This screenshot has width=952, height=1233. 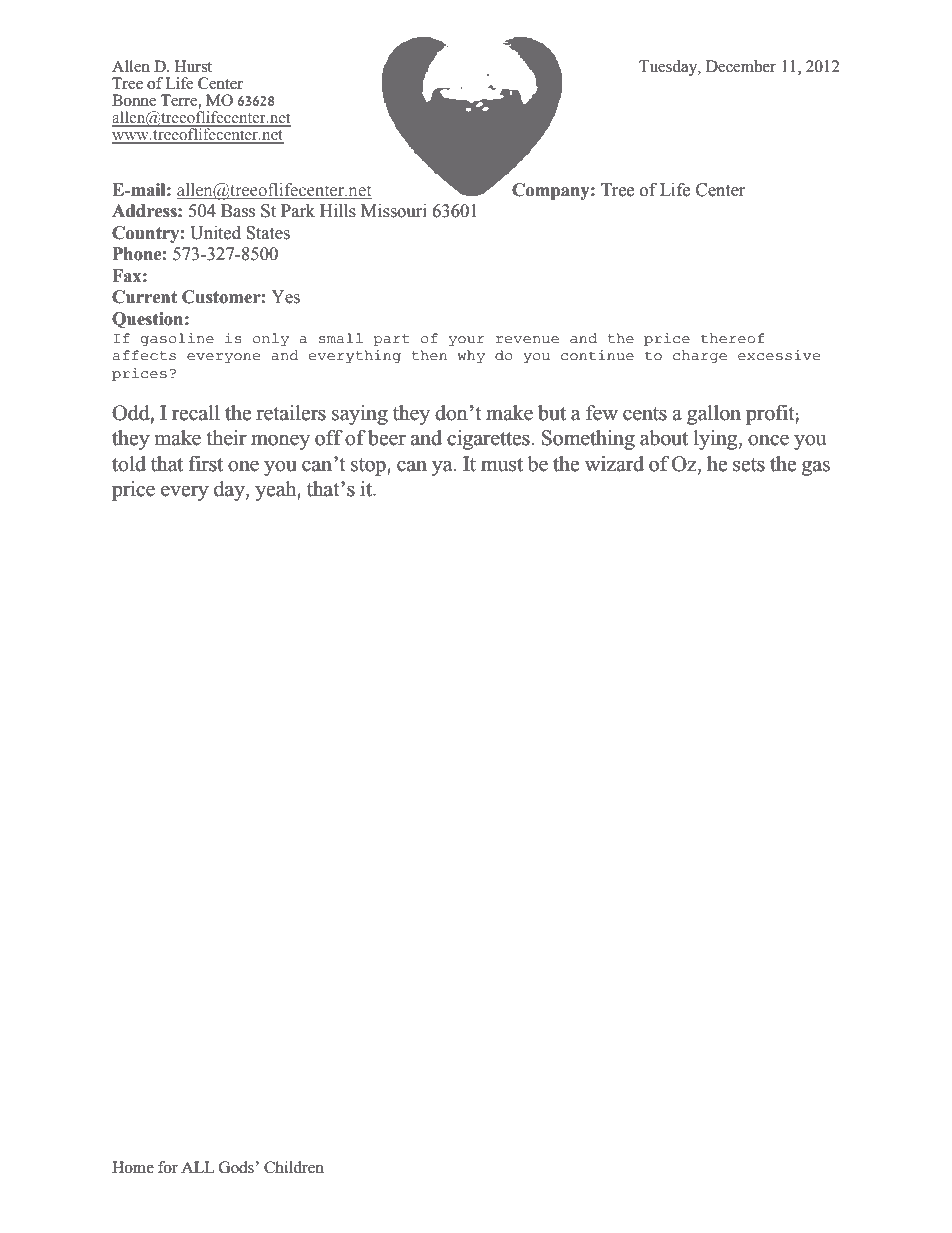 I want to click on sets, so click(x=749, y=465).
